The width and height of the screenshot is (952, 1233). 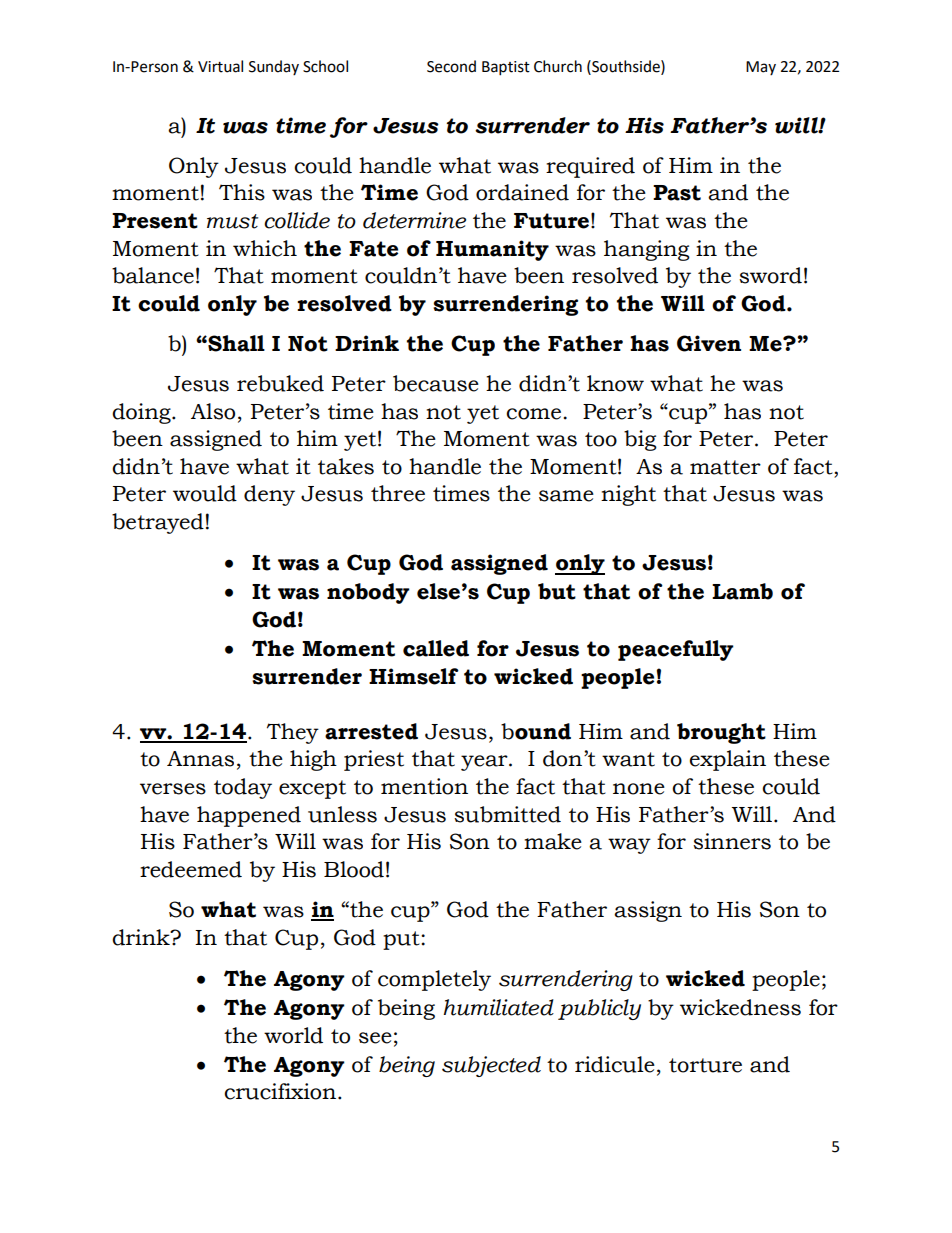 I want to click on subjected, so click(x=491, y=1066).
